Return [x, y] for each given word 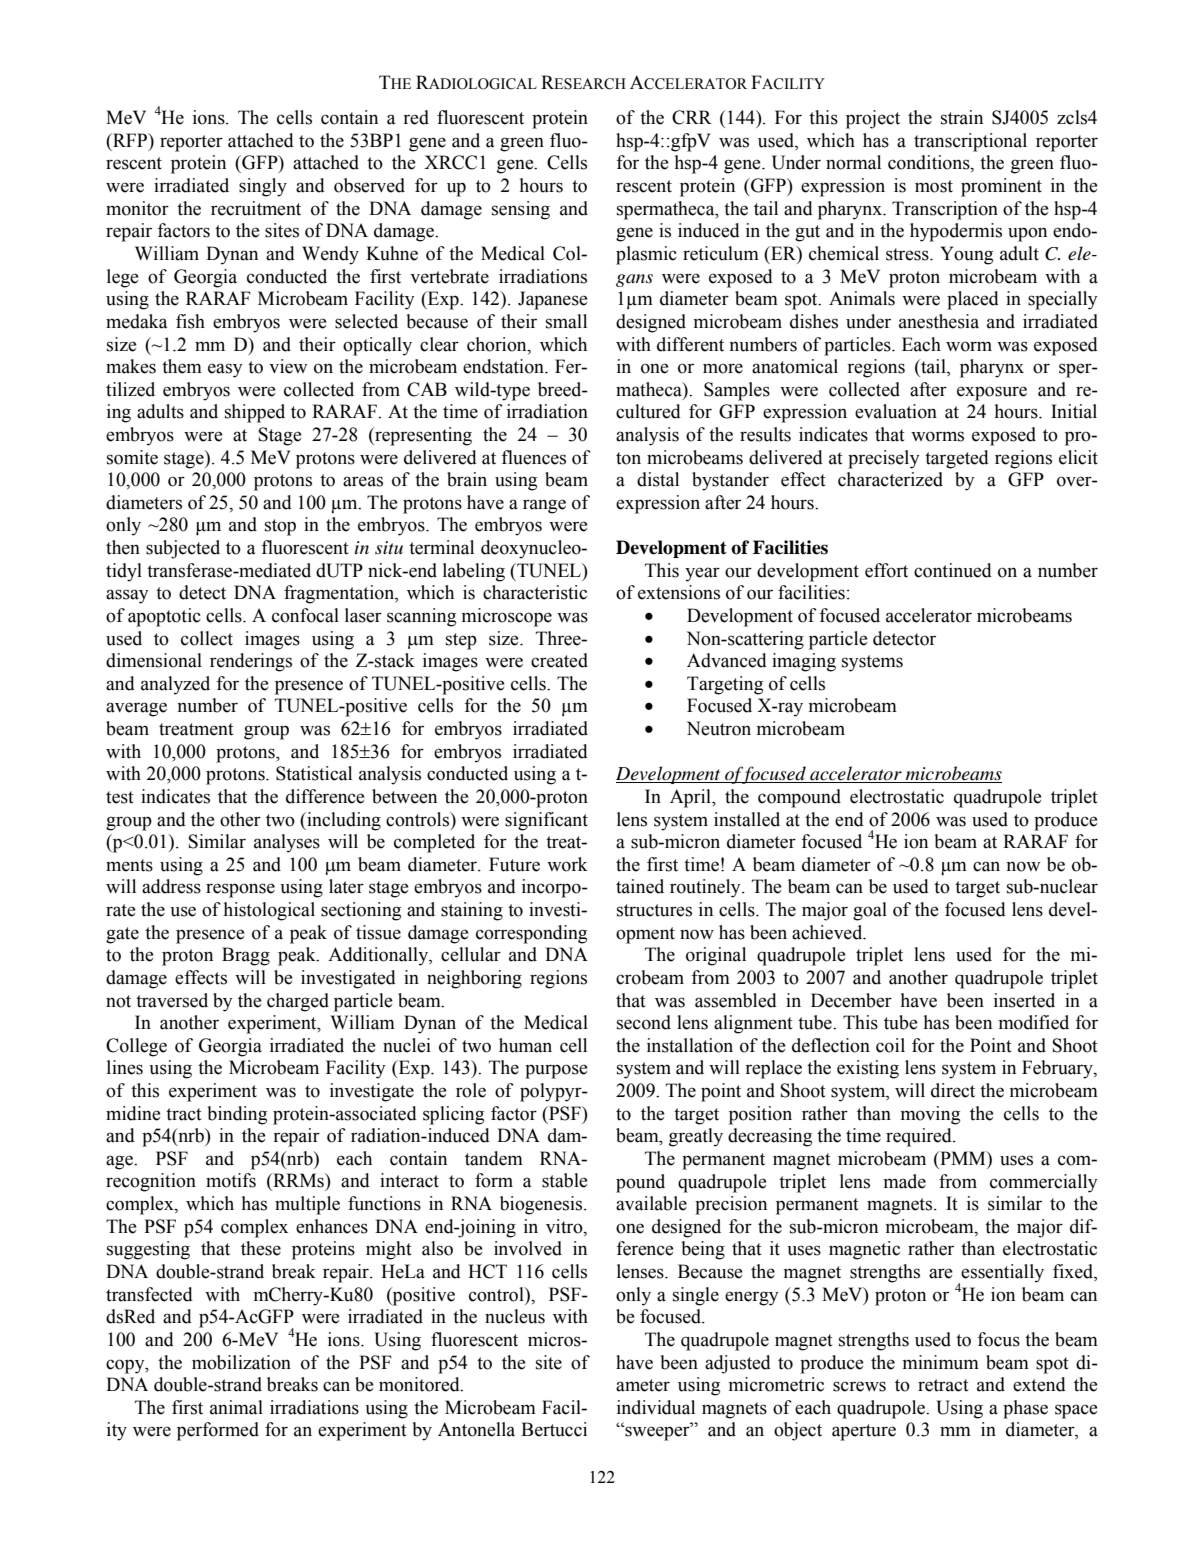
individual [656, 1407]
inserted [1024, 1000]
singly [263, 187]
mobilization [241, 1362]
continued [953, 570]
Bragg [246, 956]
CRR [692, 117]
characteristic [535, 592]
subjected [183, 549]
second [644, 1022]
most [934, 186]
